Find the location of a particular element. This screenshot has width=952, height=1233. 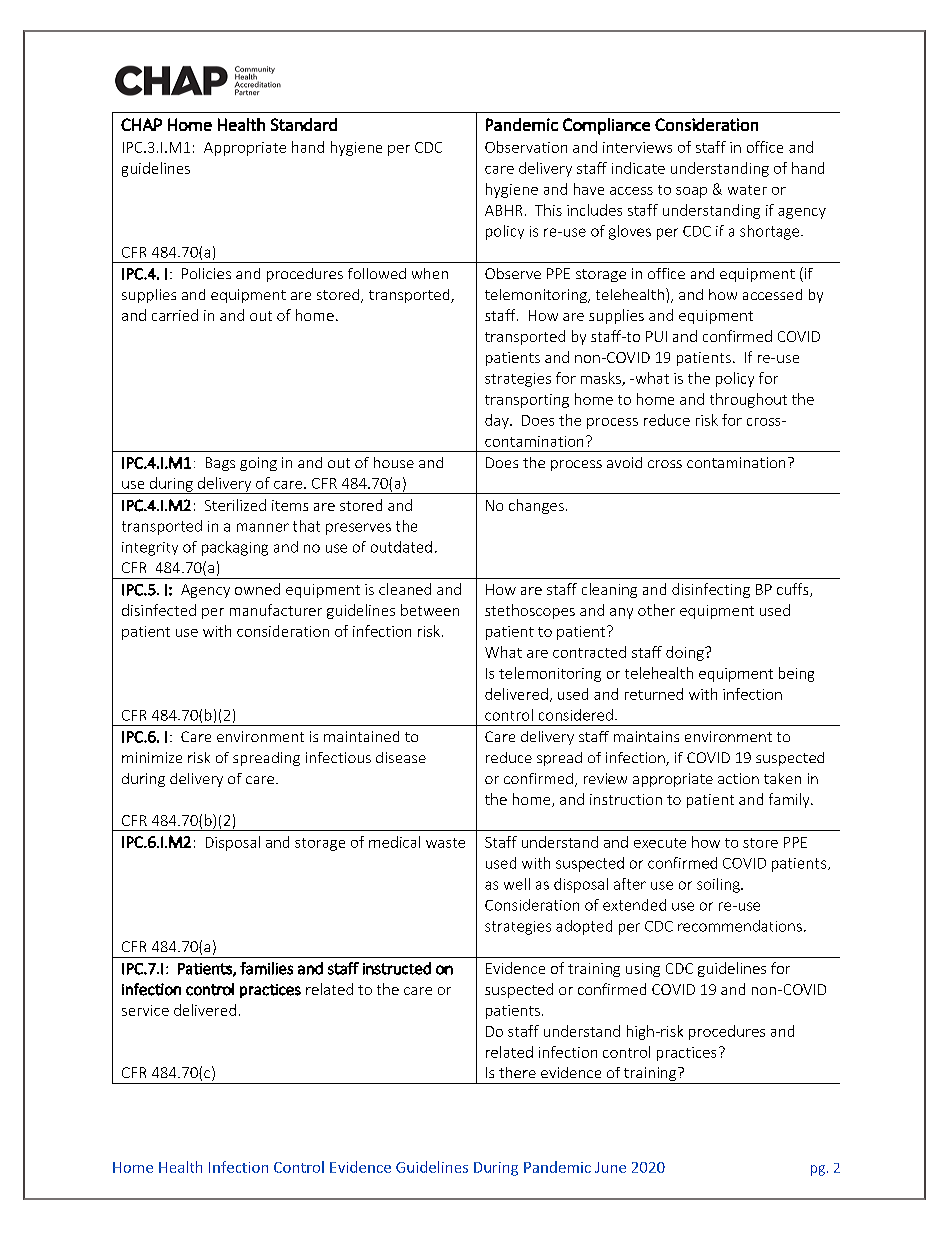

Bags is located at coordinates (220, 464).
